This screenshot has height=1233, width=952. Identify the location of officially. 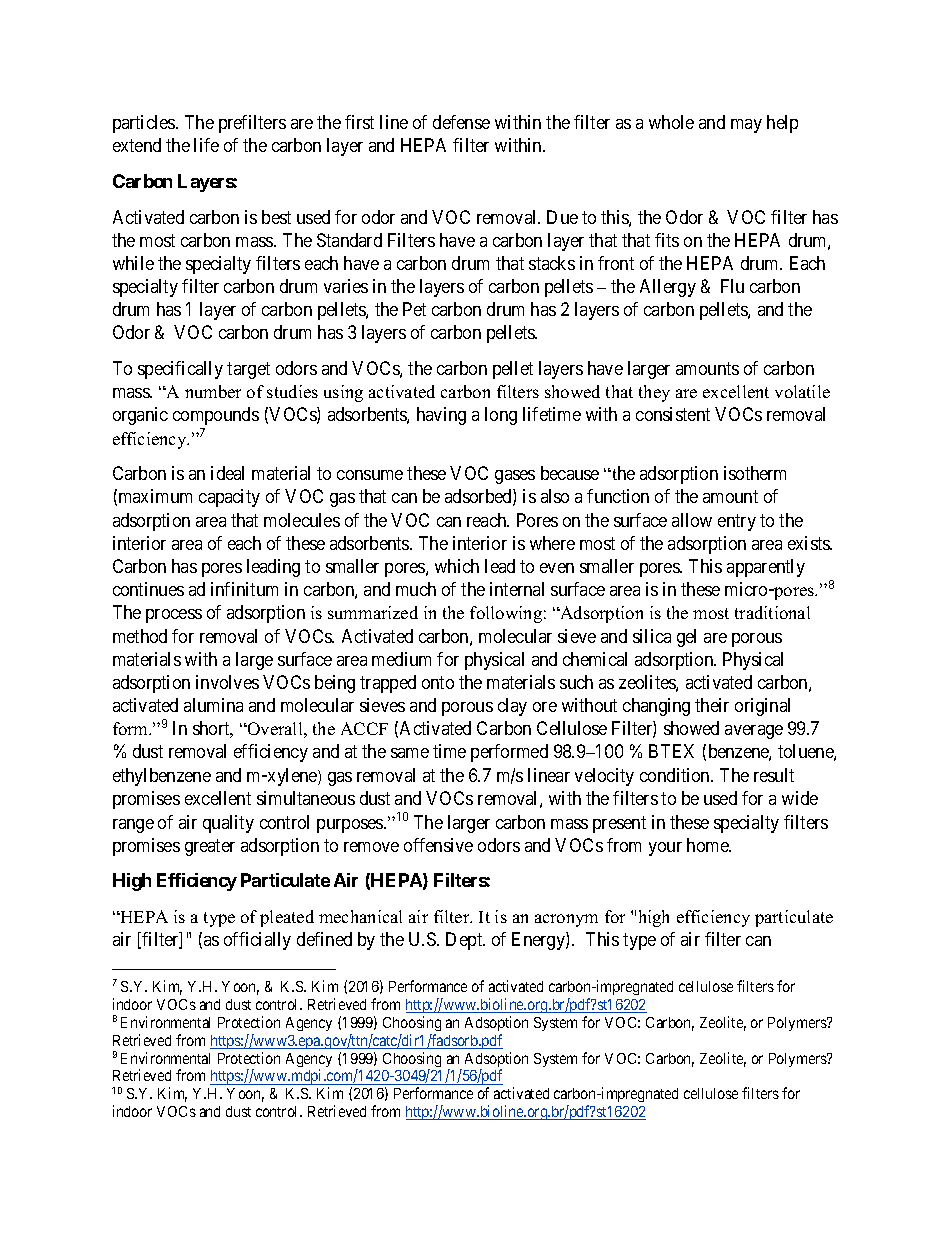
(257, 941).
